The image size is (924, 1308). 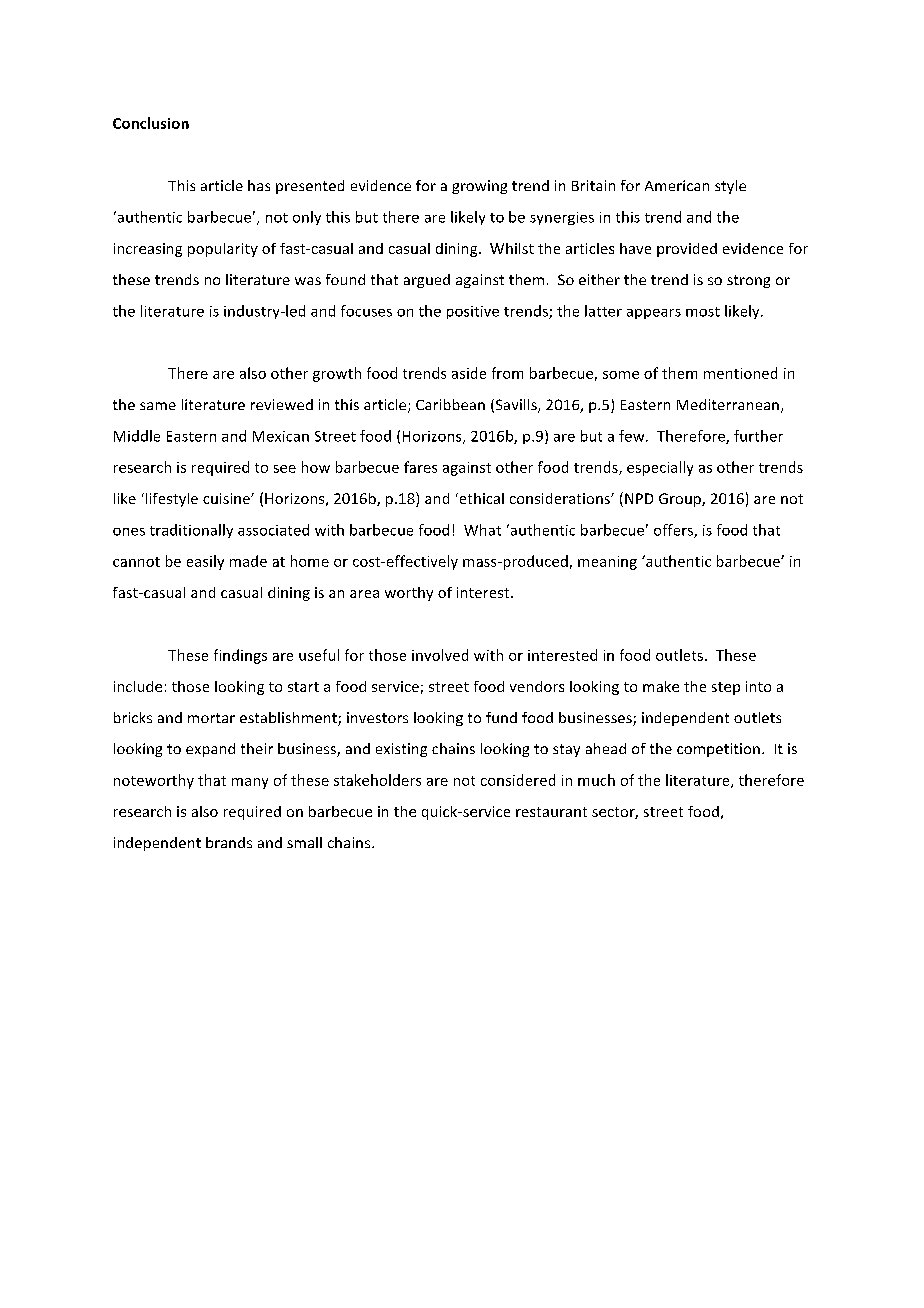 What do you see at coordinates (740, 373) in the page?
I see `mentioned` at bounding box center [740, 373].
